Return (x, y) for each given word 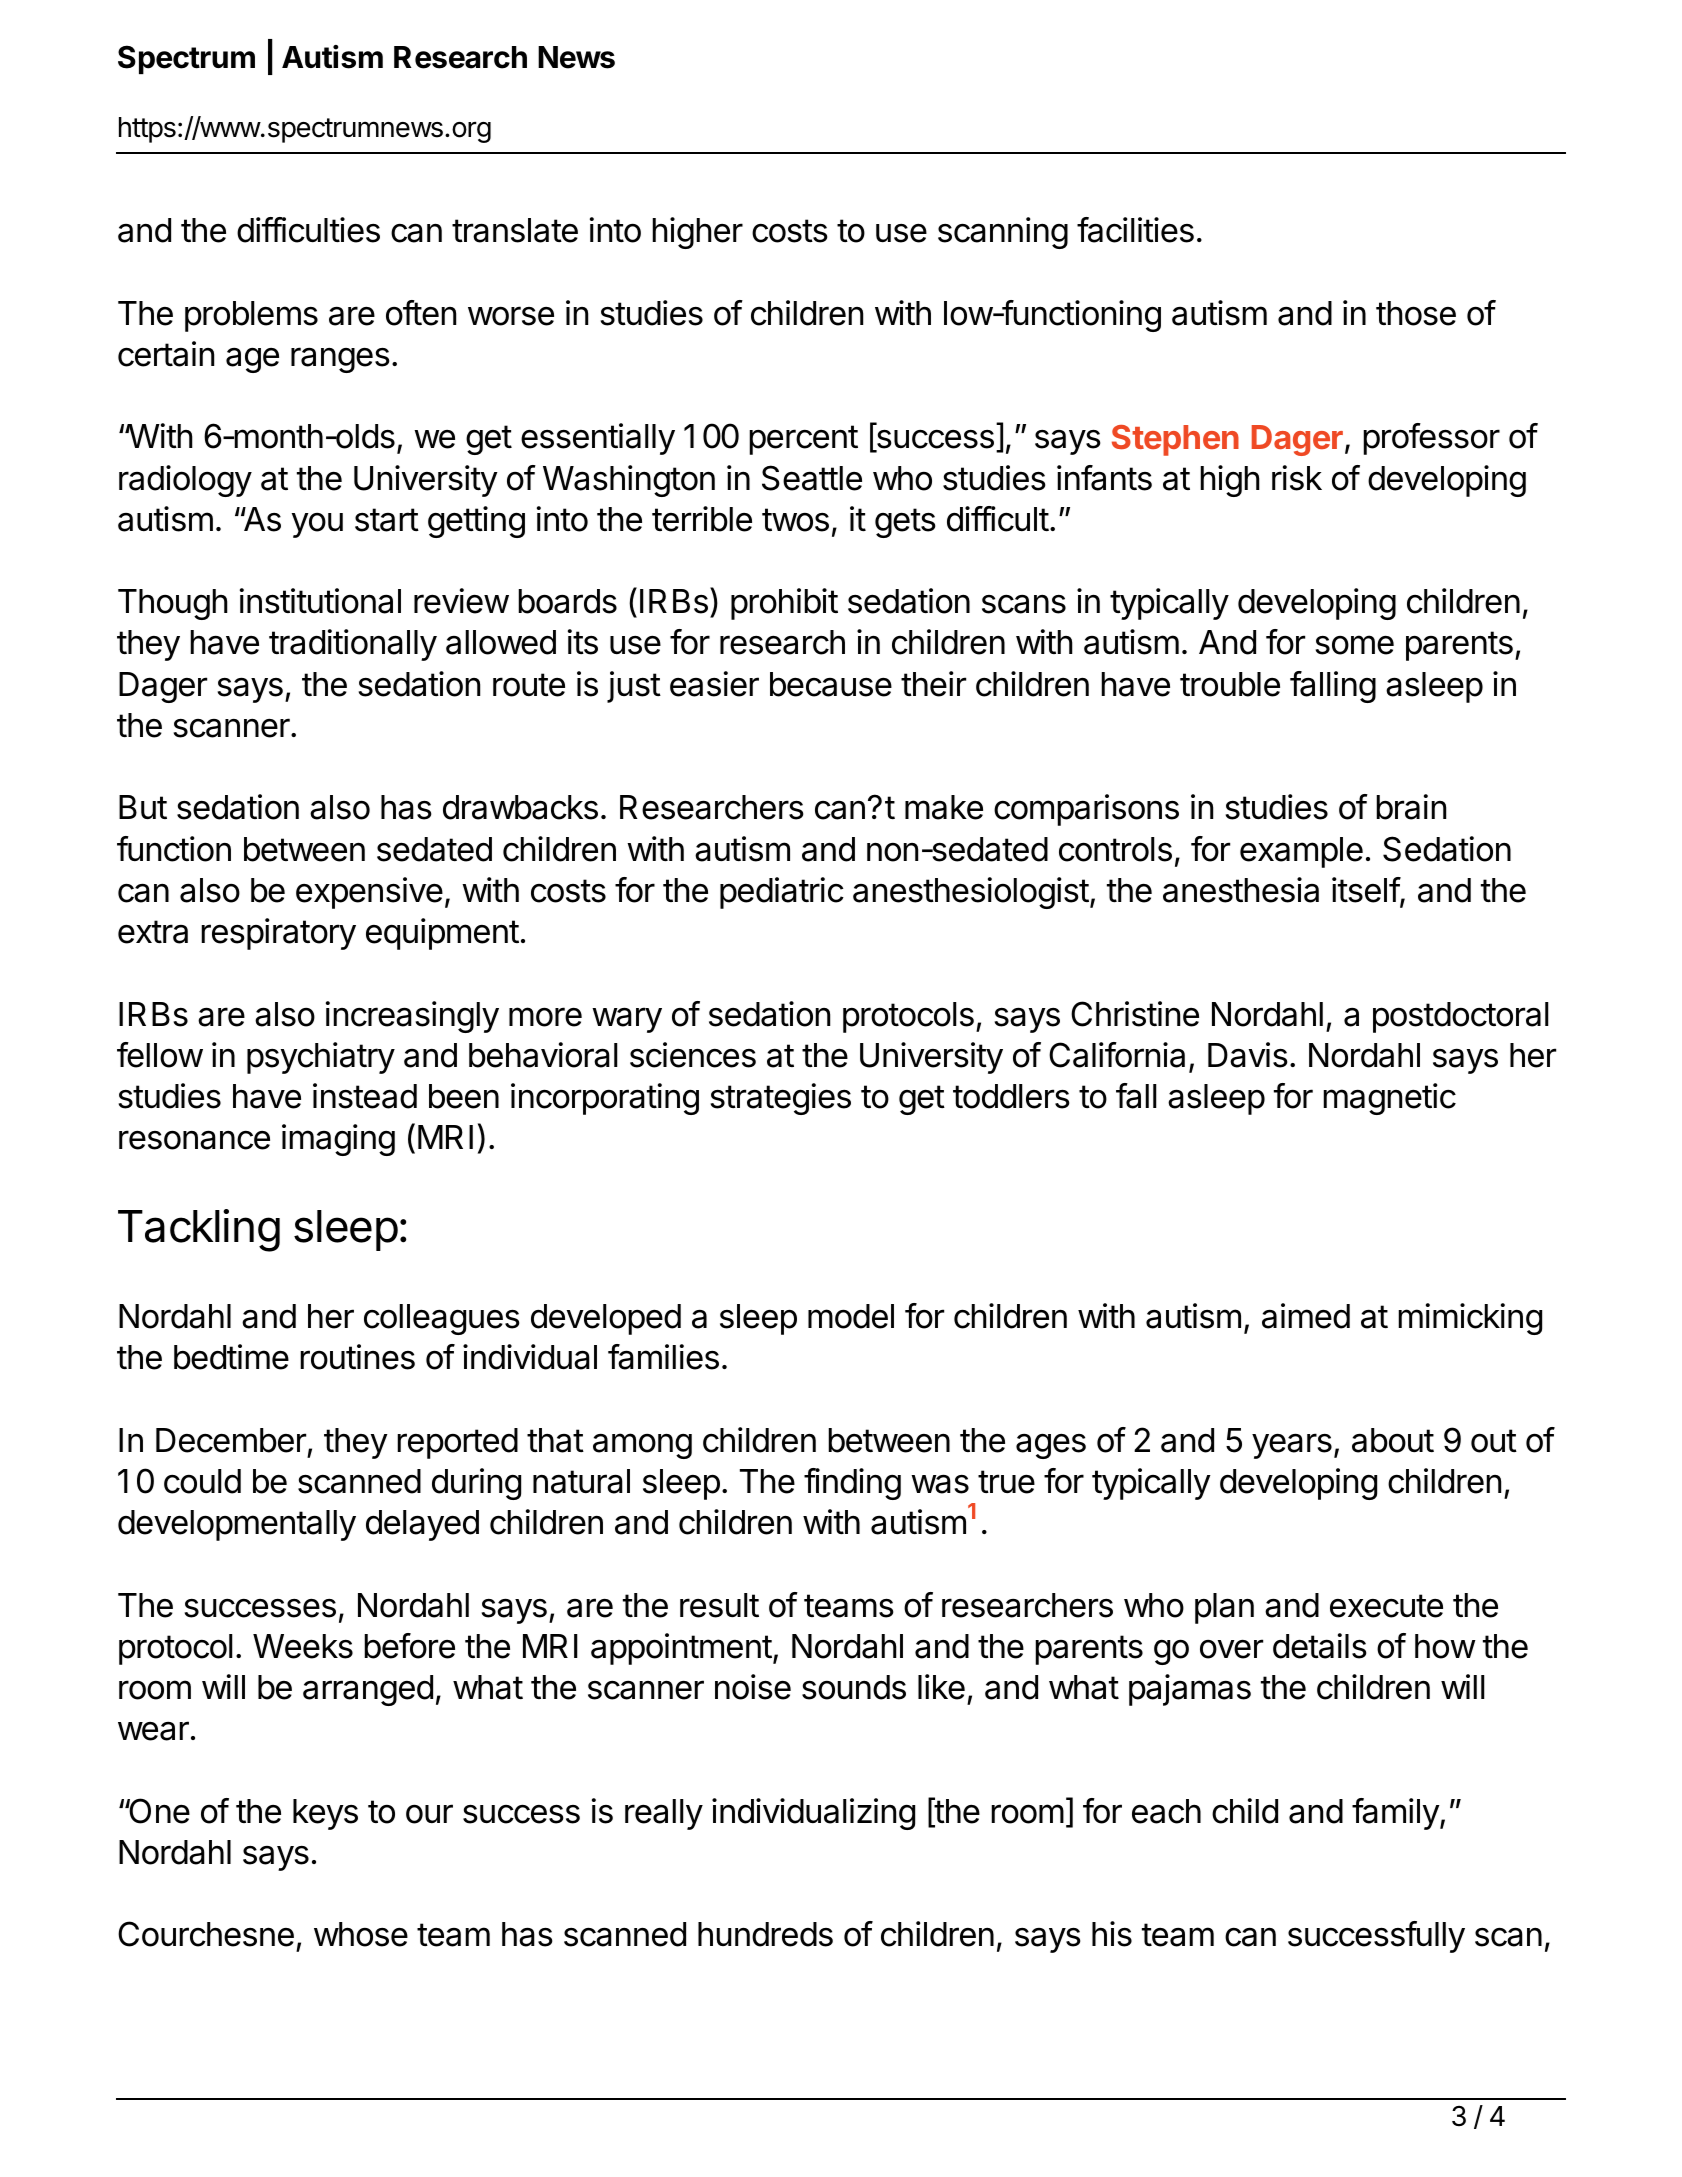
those (1416, 313)
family (1396, 1814)
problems (251, 316)
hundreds (765, 1934)
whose (361, 1934)
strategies (780, 1099)
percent (803, 440)
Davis (1248, 1055)
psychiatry (321, 1058)
